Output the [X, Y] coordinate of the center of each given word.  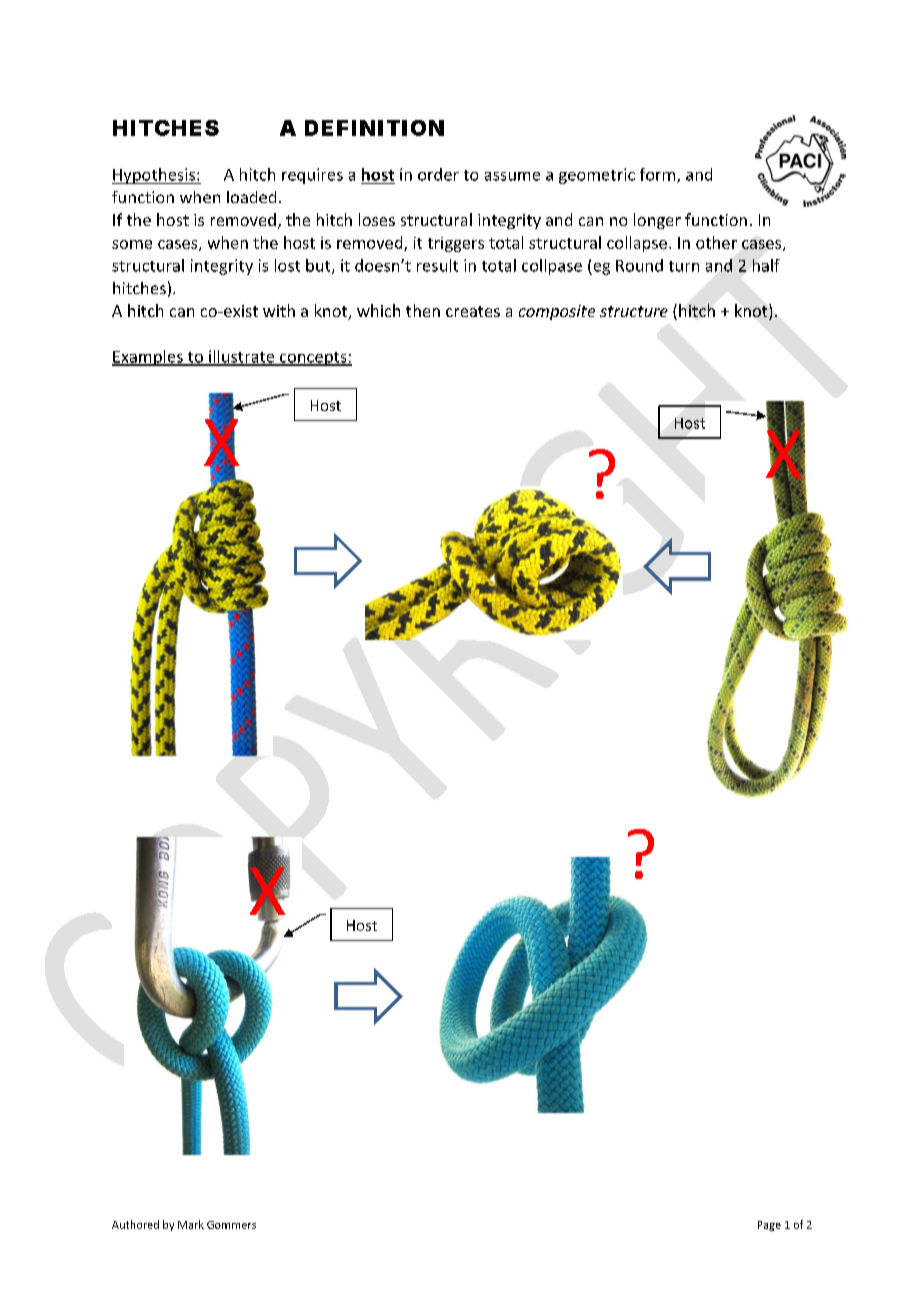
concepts [313, 359]
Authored [135, 1224]
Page [769, 1226]
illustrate [242, 357]
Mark [191, 1224]
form [659, 175]
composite [557, 312]
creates [473, 311]
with [279, 310]
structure [634, 311]
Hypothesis [154, 176]
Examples [148, 358]
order [438, 174]
